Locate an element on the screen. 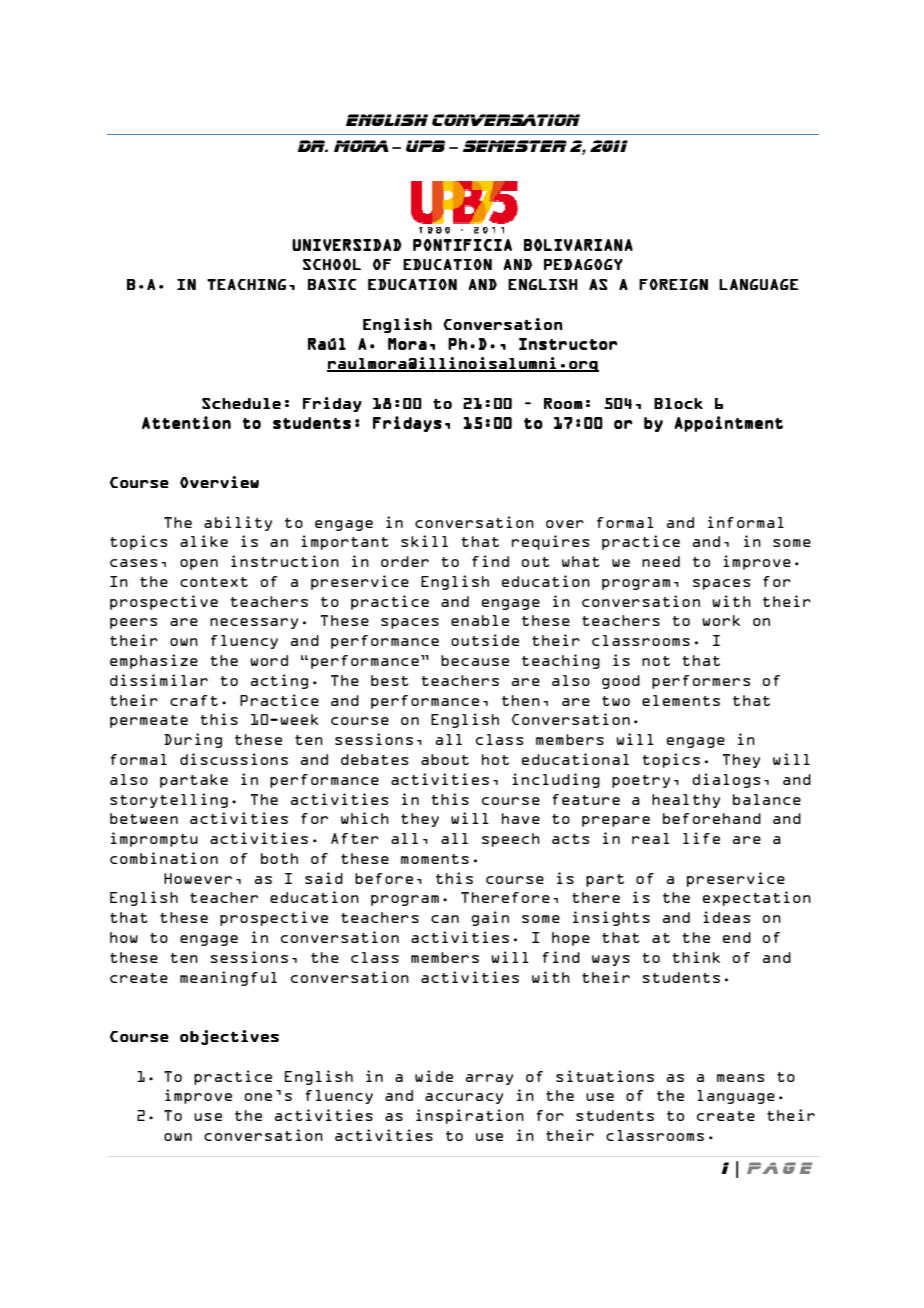 The width and height of the screenshot is (924, 1308). requires is located at coordinates (551, 542).
